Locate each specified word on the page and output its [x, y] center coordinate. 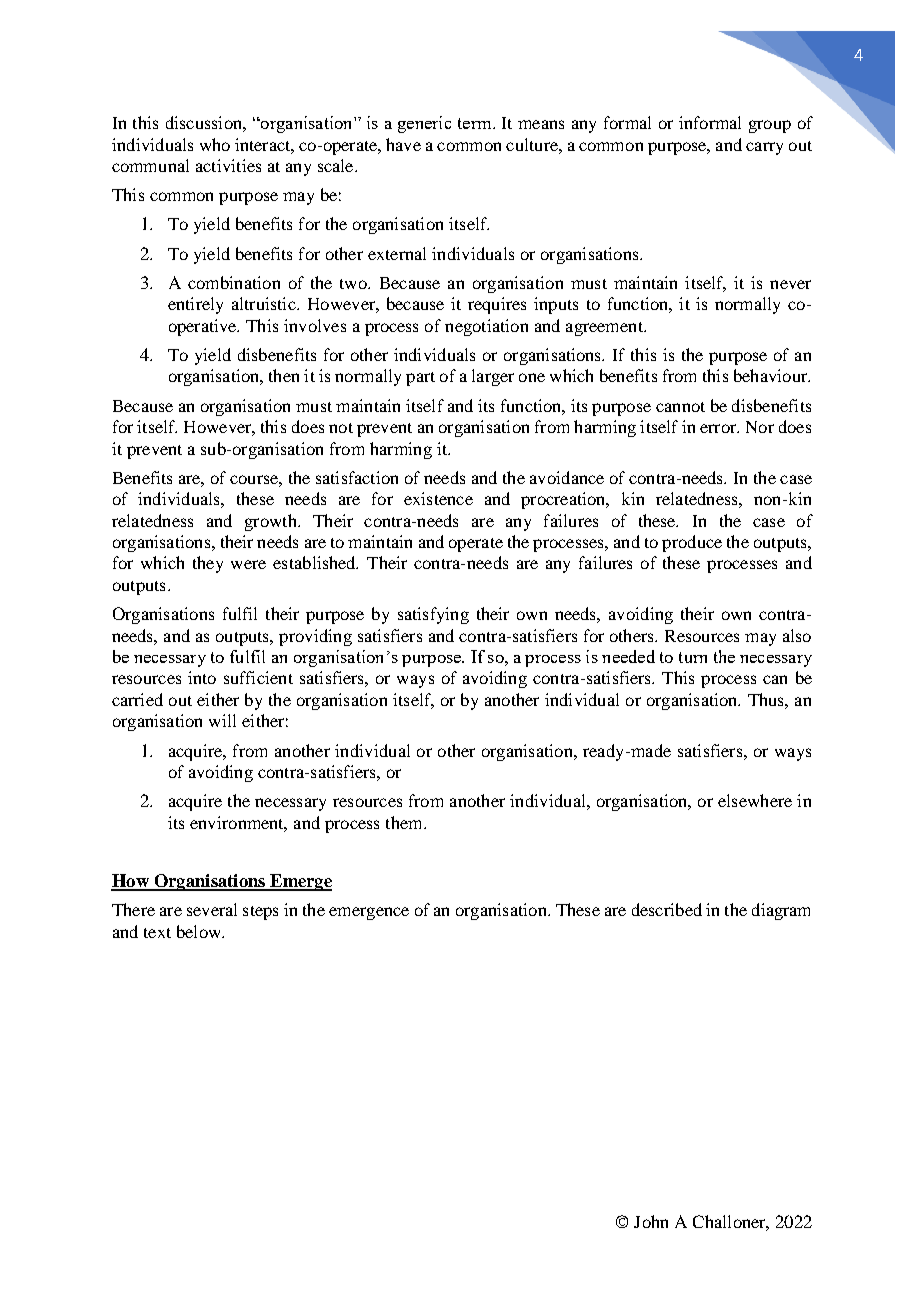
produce [692, 543]
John [651, 1221]
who [215, 144]
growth [272, 522]
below [200, 931]
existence [438, 498]
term [476, 123]
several [212, 909]
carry [764, 148]
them [405, 822]
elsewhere [755, 800]
